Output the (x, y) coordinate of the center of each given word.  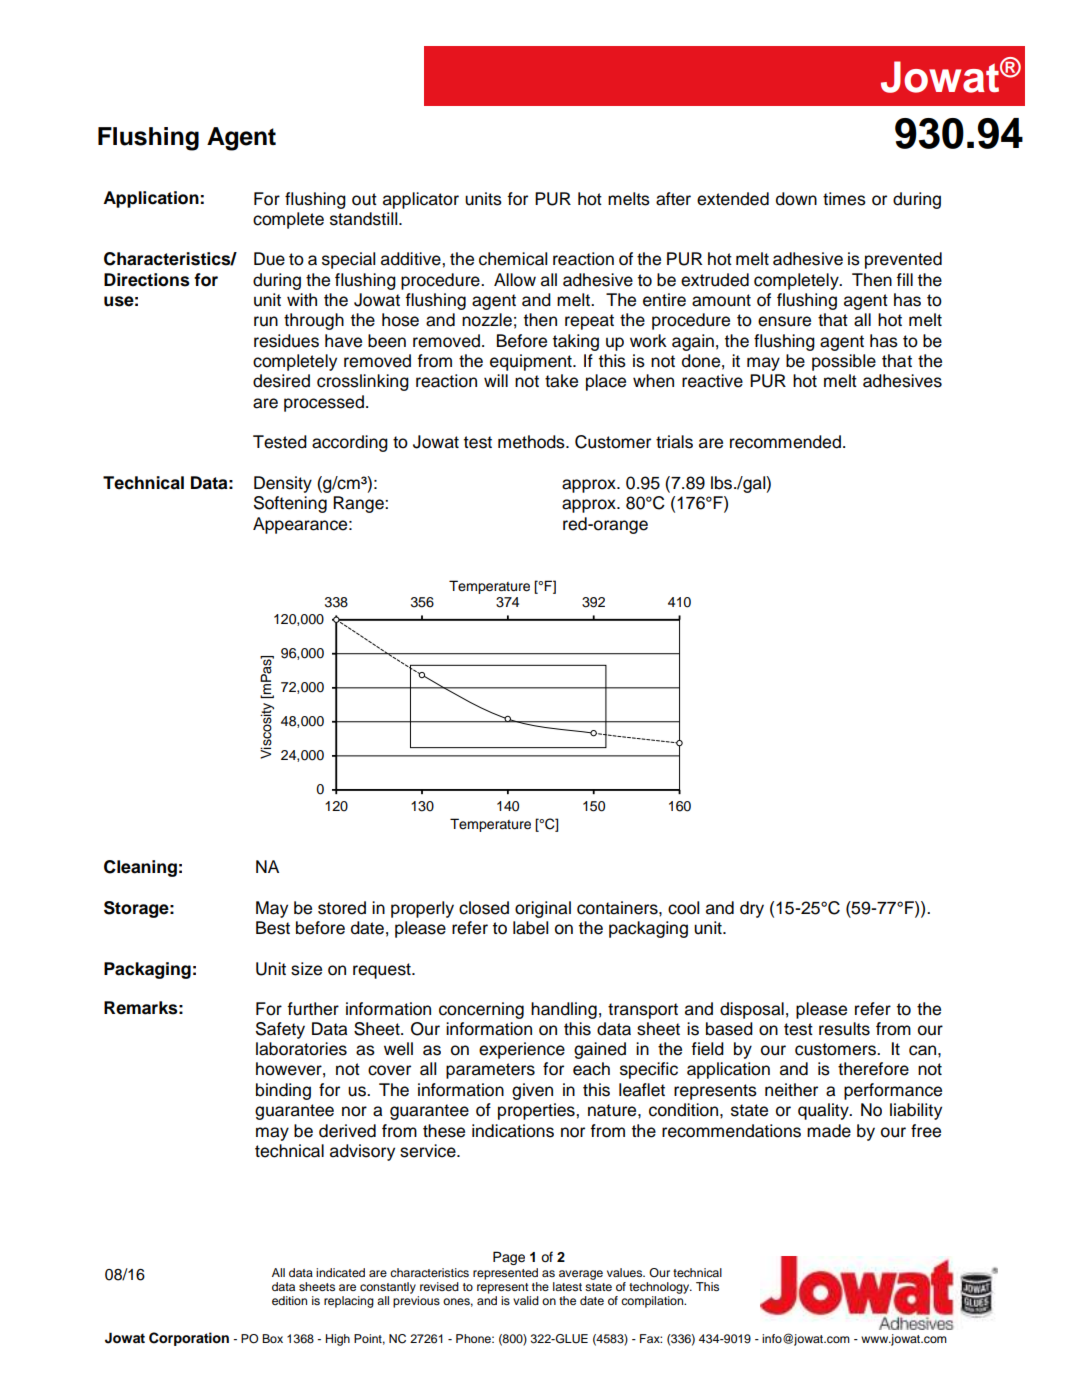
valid (526, 1300)
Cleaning (140, 868)
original (543, 909)
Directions (147, 280)
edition (289, 1300)
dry (752, 909)
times (844, 199)
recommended (785, 442)
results (844, 1029)
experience (522, 1050)
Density (283, 484)
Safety (280, 1030)
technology (660, 1288)
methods (532, 442)
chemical (513, 259)
